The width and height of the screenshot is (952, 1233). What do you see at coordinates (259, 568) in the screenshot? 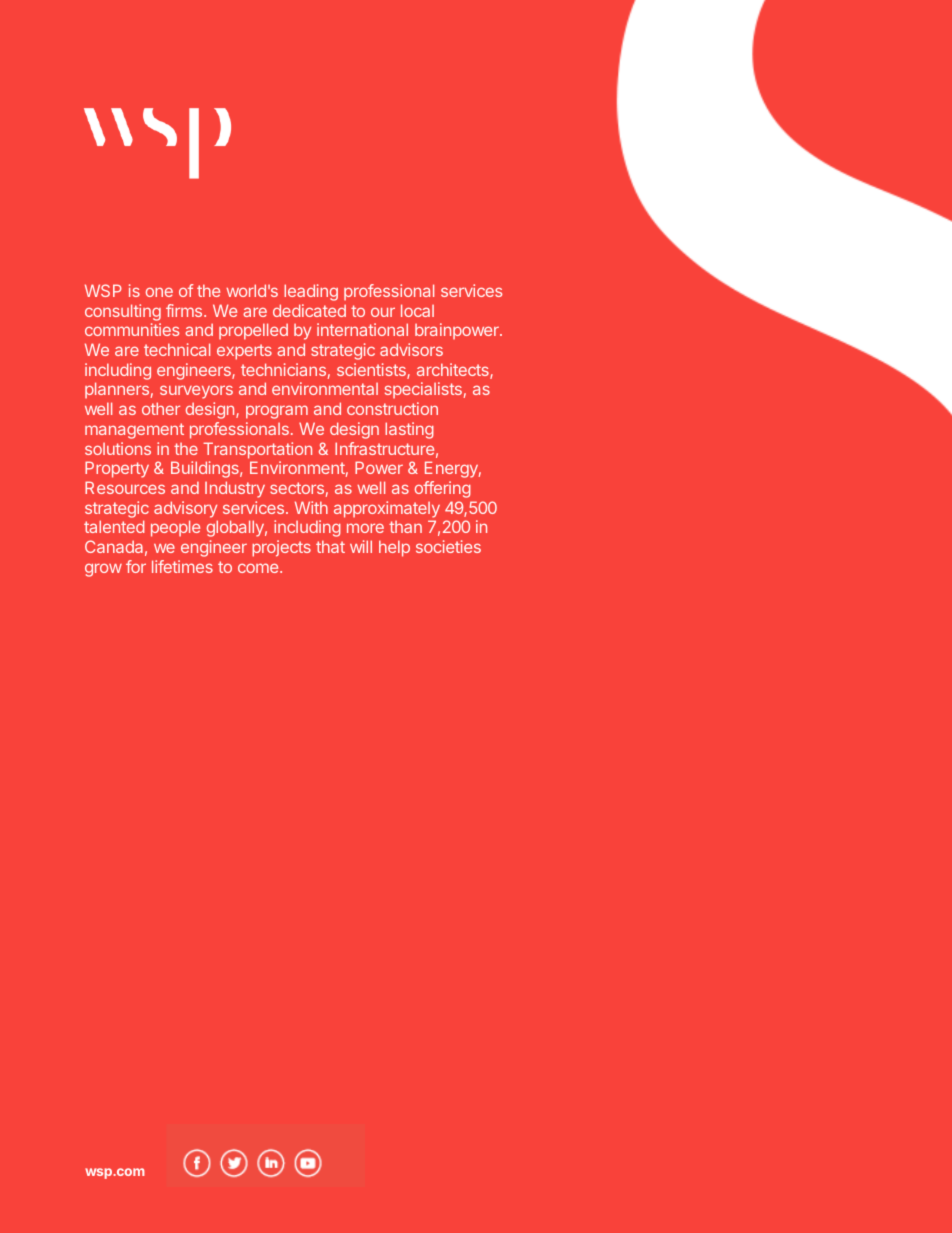
I see `come` at bounding box center [259, 568].
